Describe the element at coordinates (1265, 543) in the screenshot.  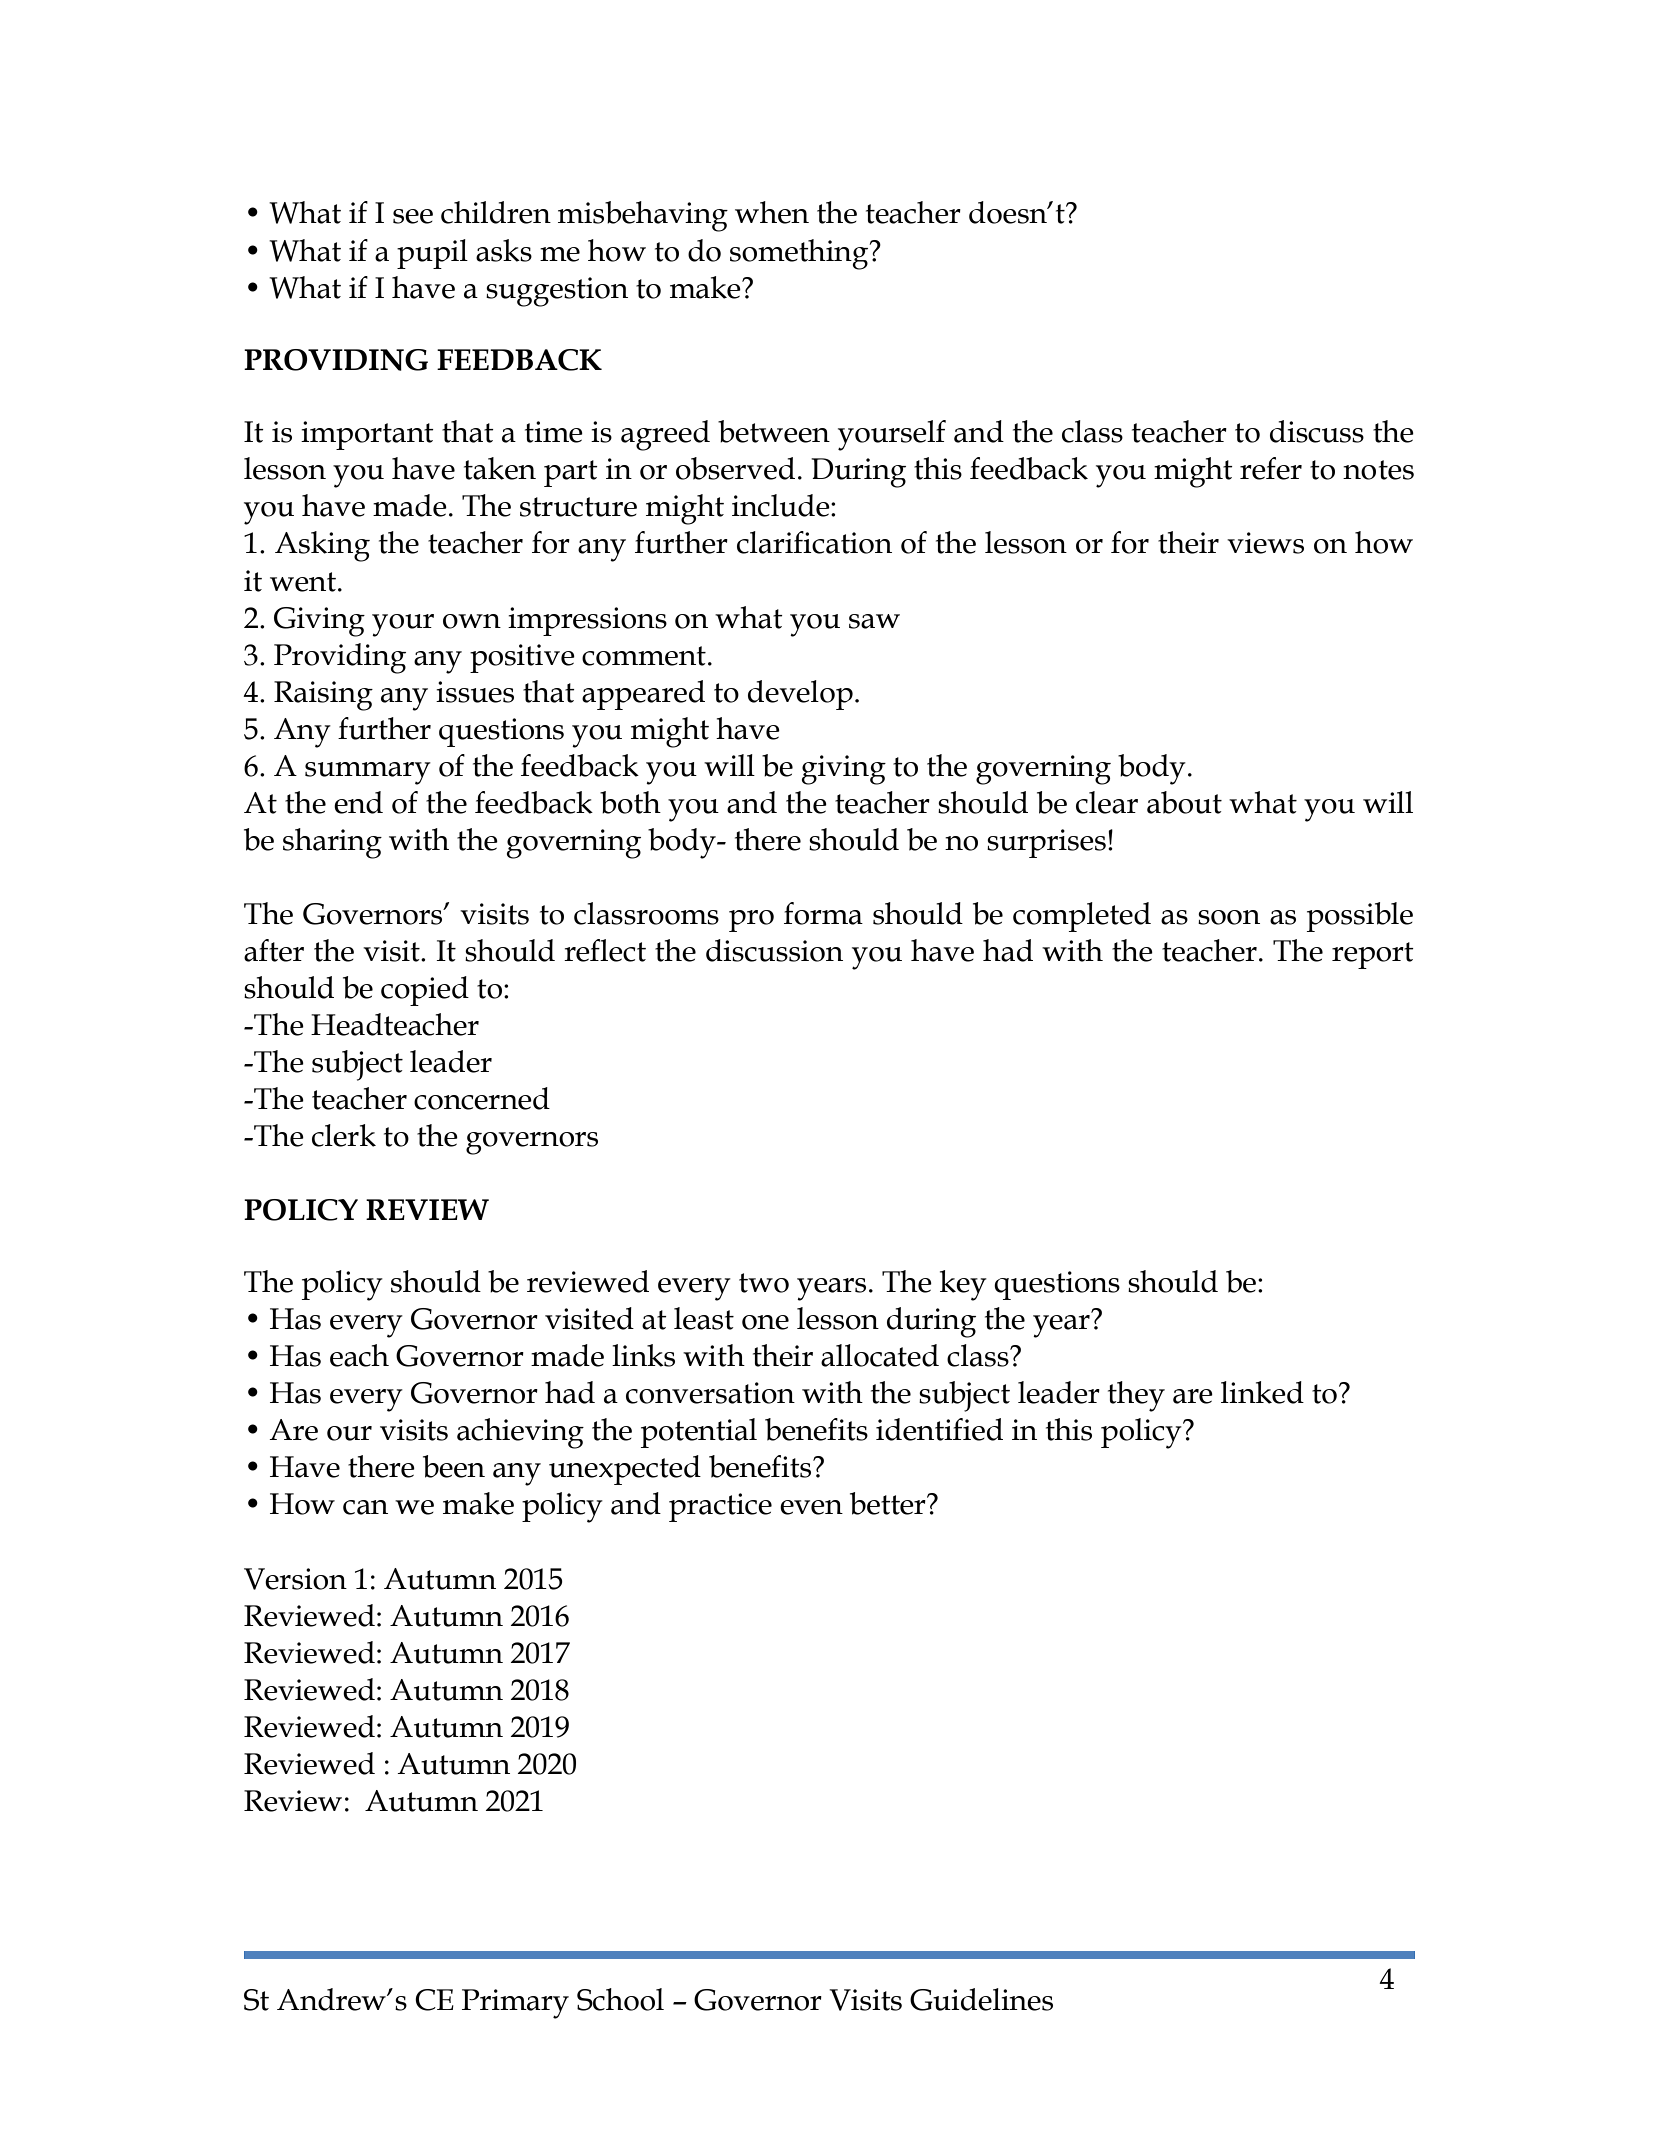
I see `views` at that location.
